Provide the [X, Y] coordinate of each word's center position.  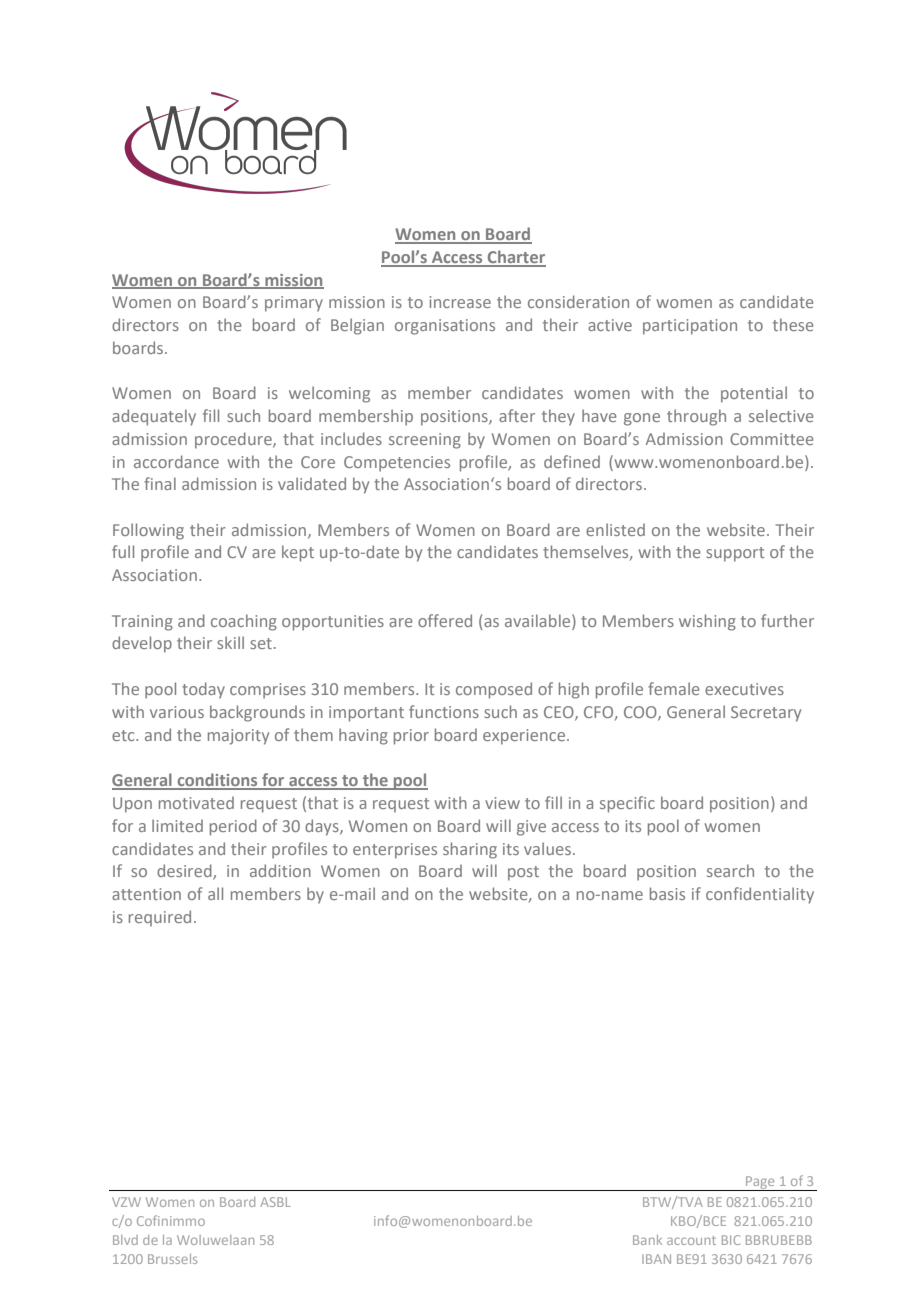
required [160, 918]
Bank [647, 1240]
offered [445, 620]
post [523, 873]
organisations [445, 327]
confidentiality [760, 895]
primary [294, 304]
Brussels [172, 1259]
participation [690, 327]
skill [230, 642]
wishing [707, 622]
